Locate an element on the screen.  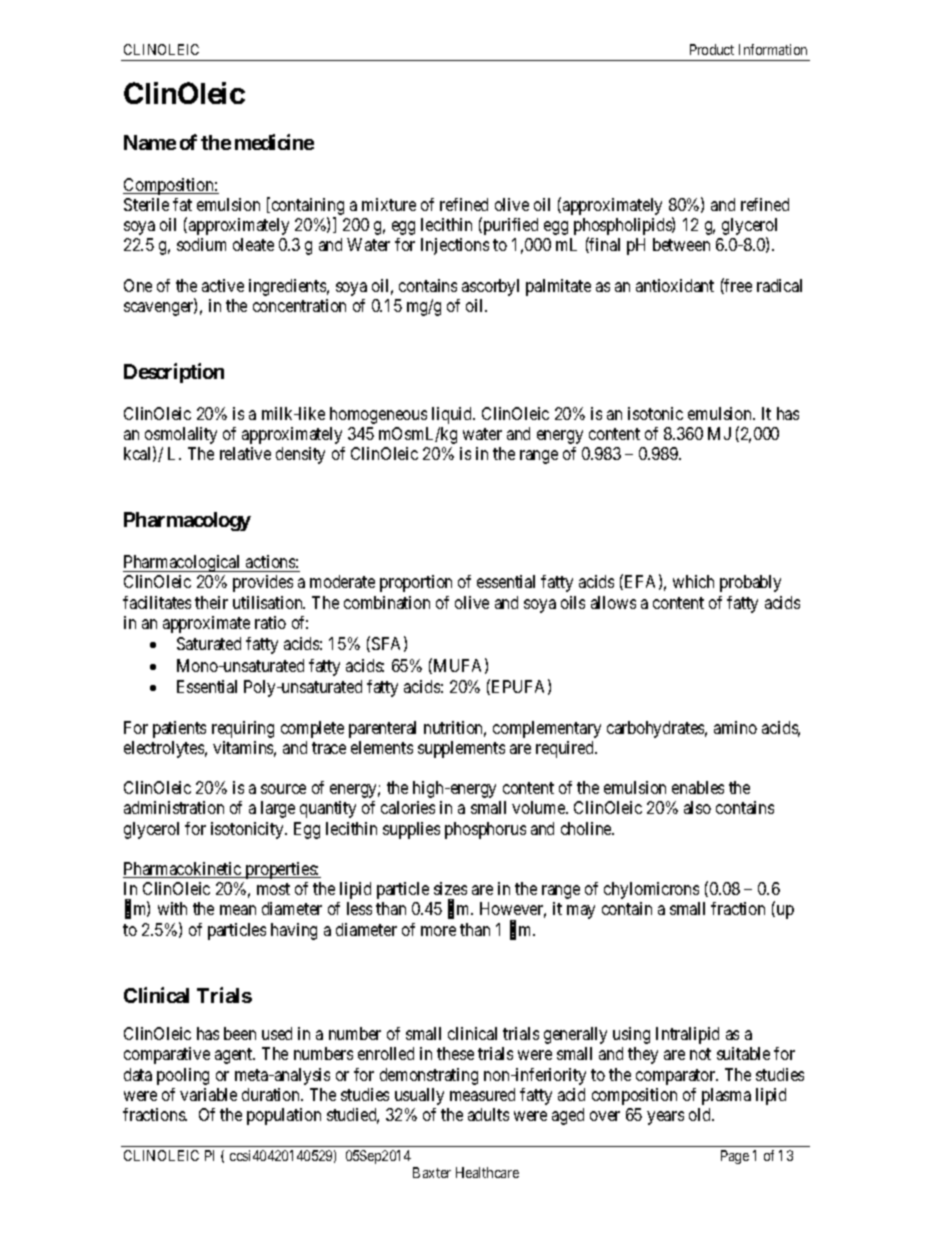
variable is located at coordinates (208, 1094).
